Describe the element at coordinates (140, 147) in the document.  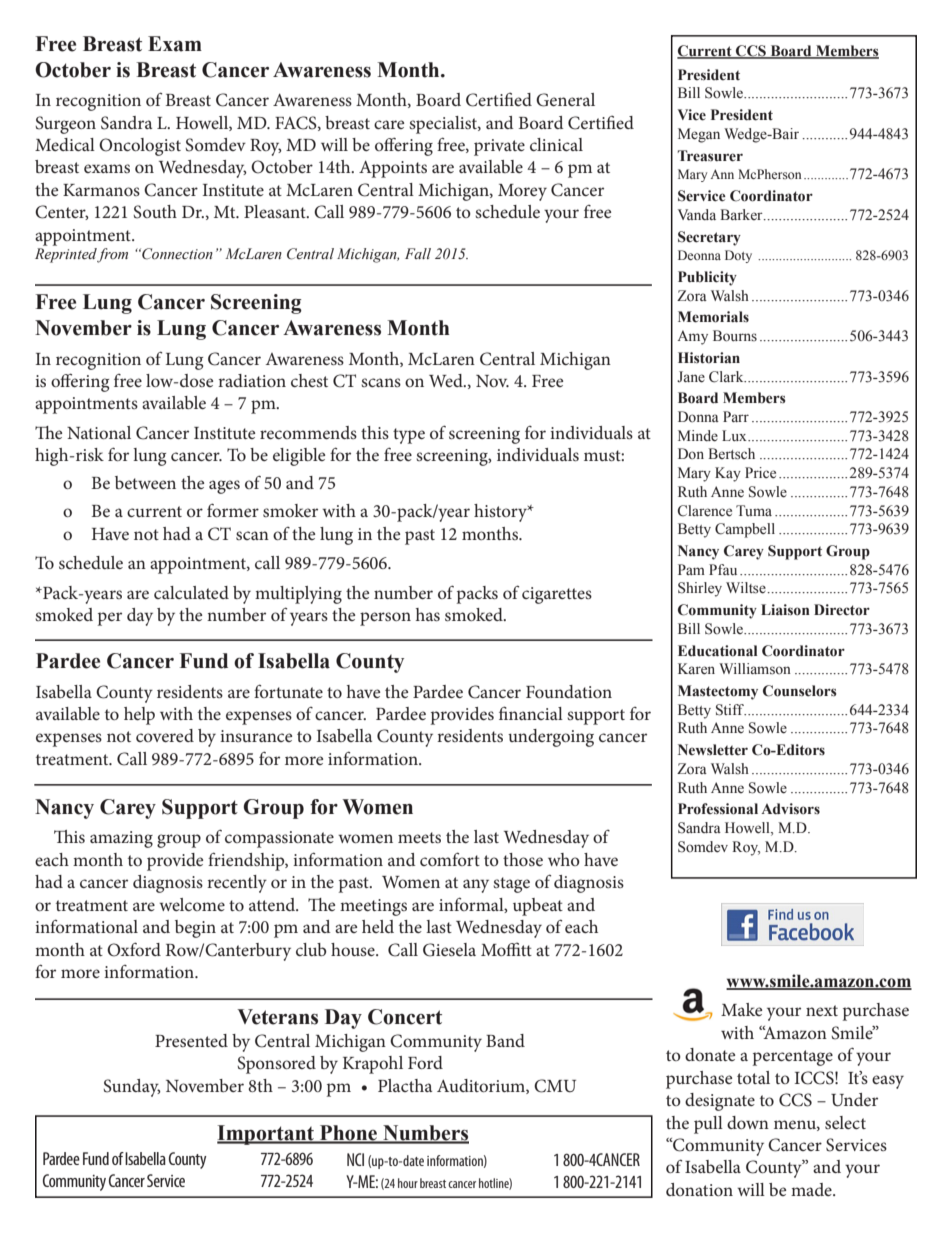
I see `Oncologist` at that location.
